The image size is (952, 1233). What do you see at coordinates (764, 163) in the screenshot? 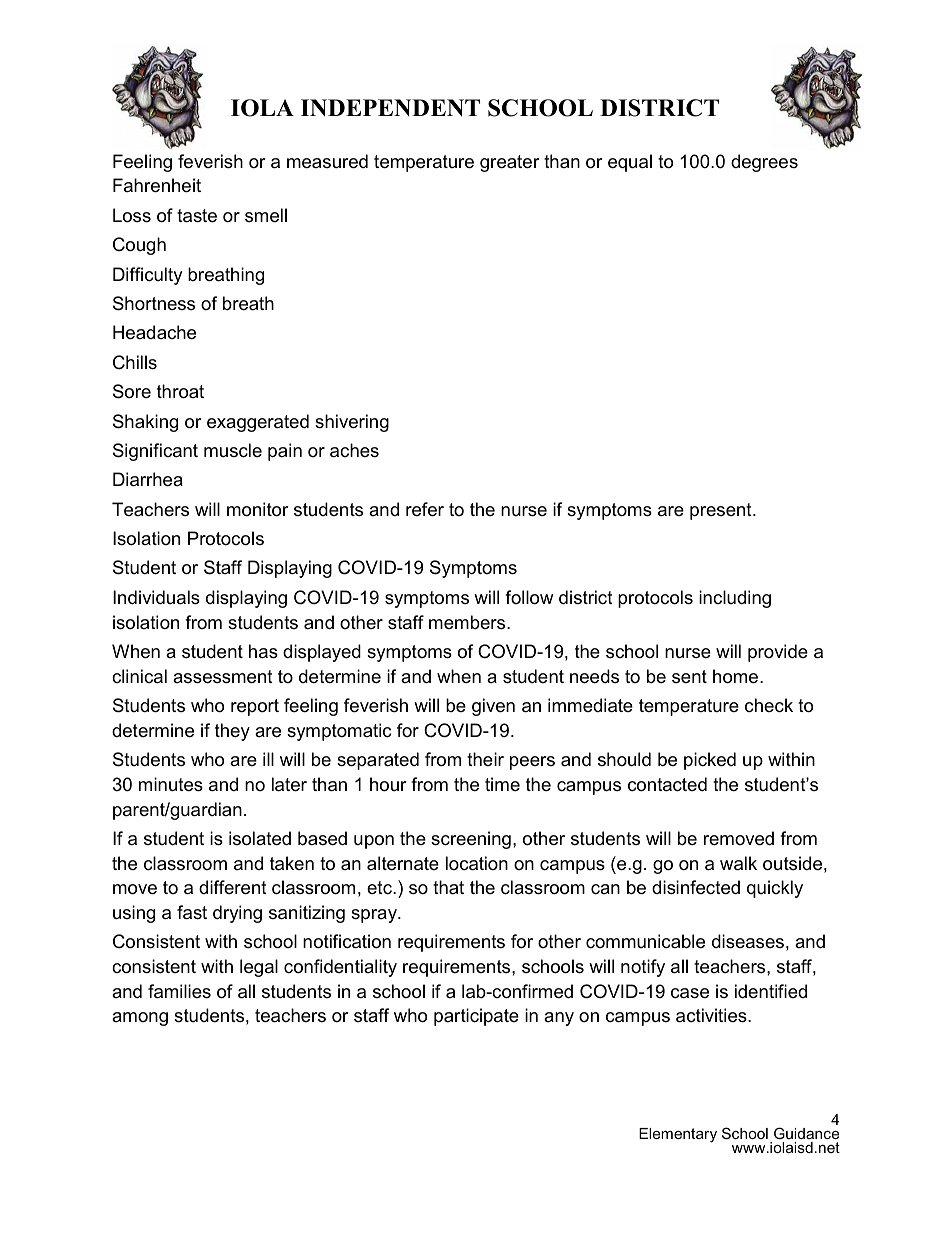
I see `degrees` at bounding box center [764, 163].
